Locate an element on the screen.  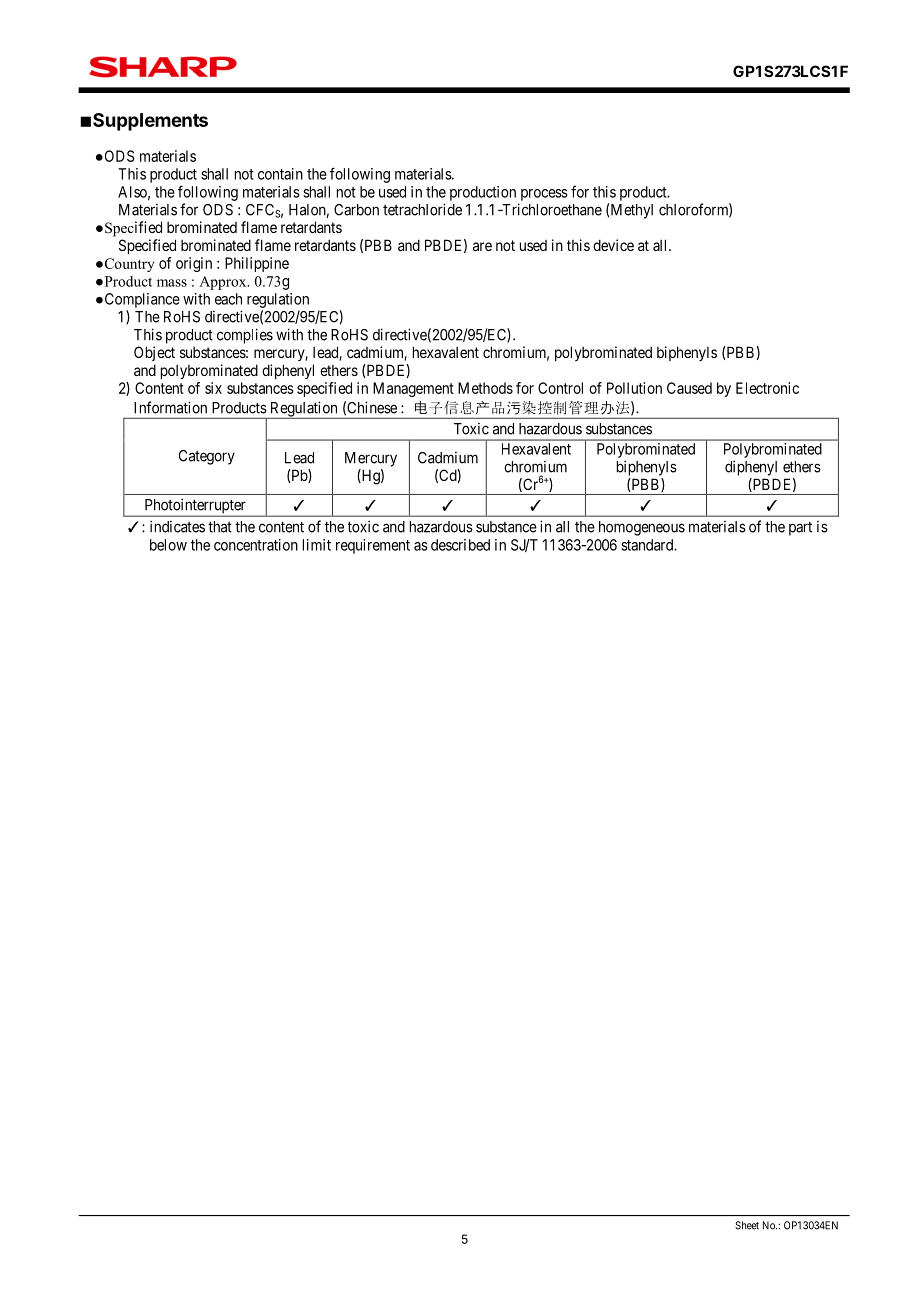
concentration is located at coordinates (256, 545).
